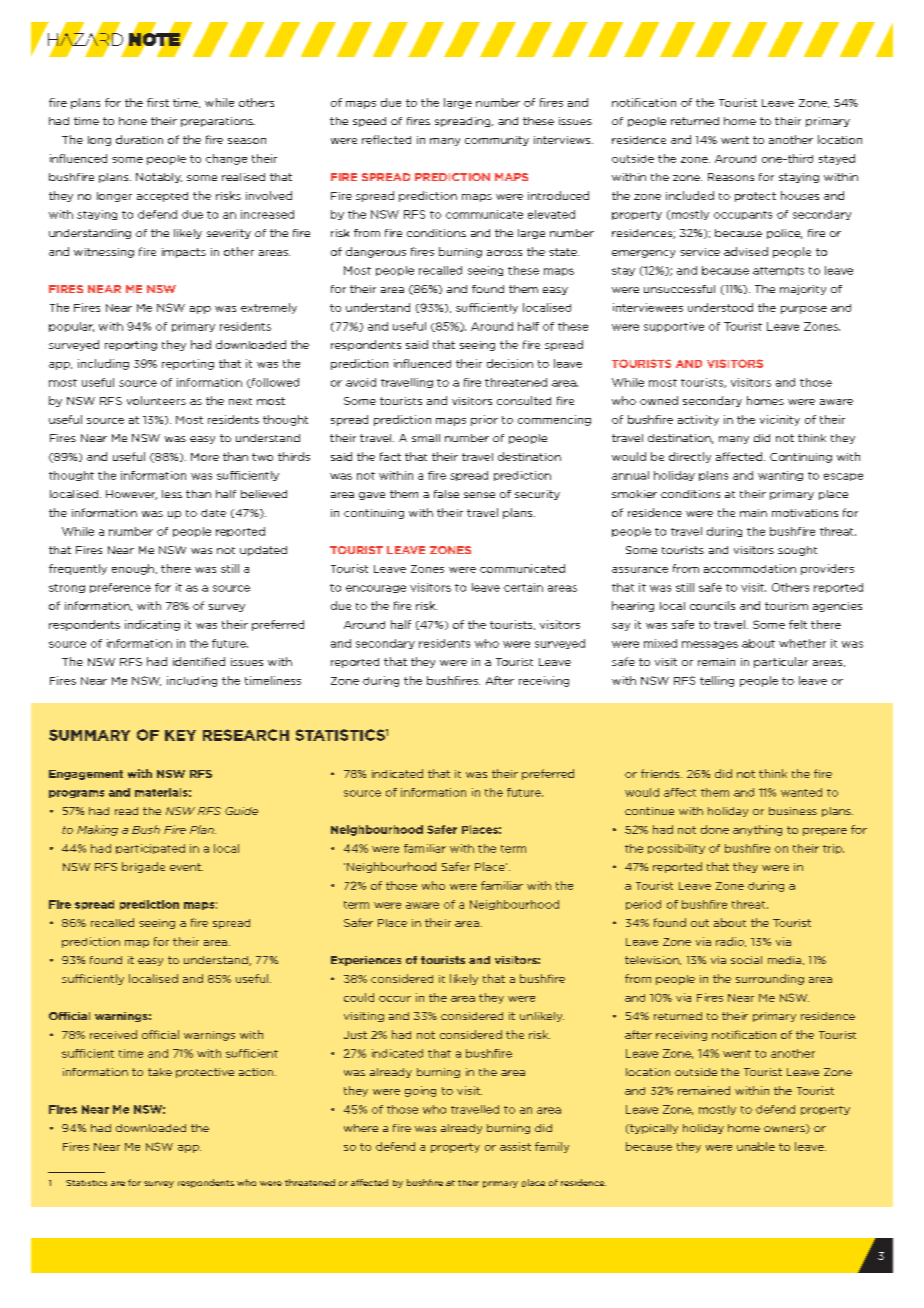  Describe the element at coordinates (160, 1072) in the page. I see `take` at that location.
